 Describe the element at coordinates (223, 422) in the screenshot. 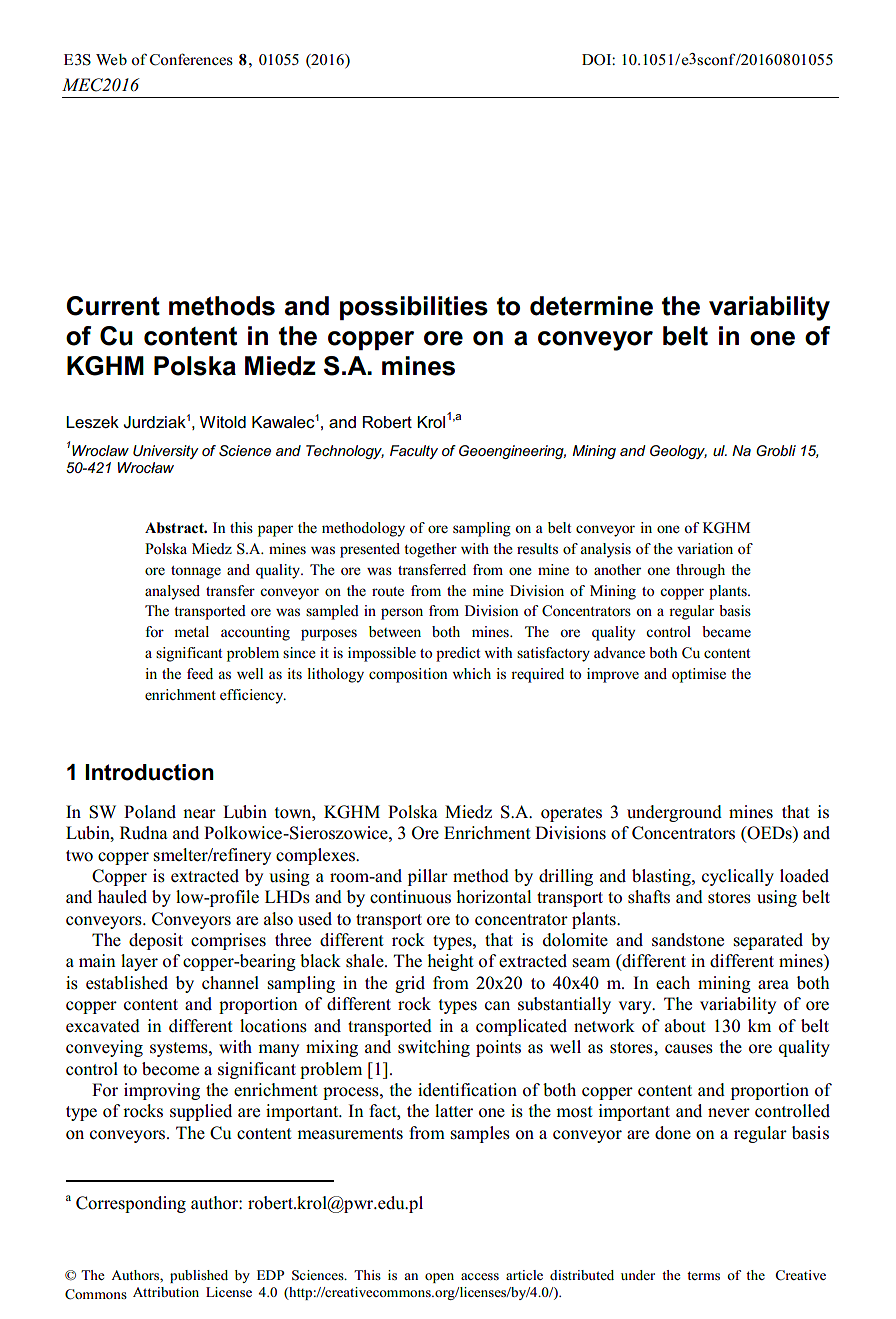

I see `Witold` at that location.
